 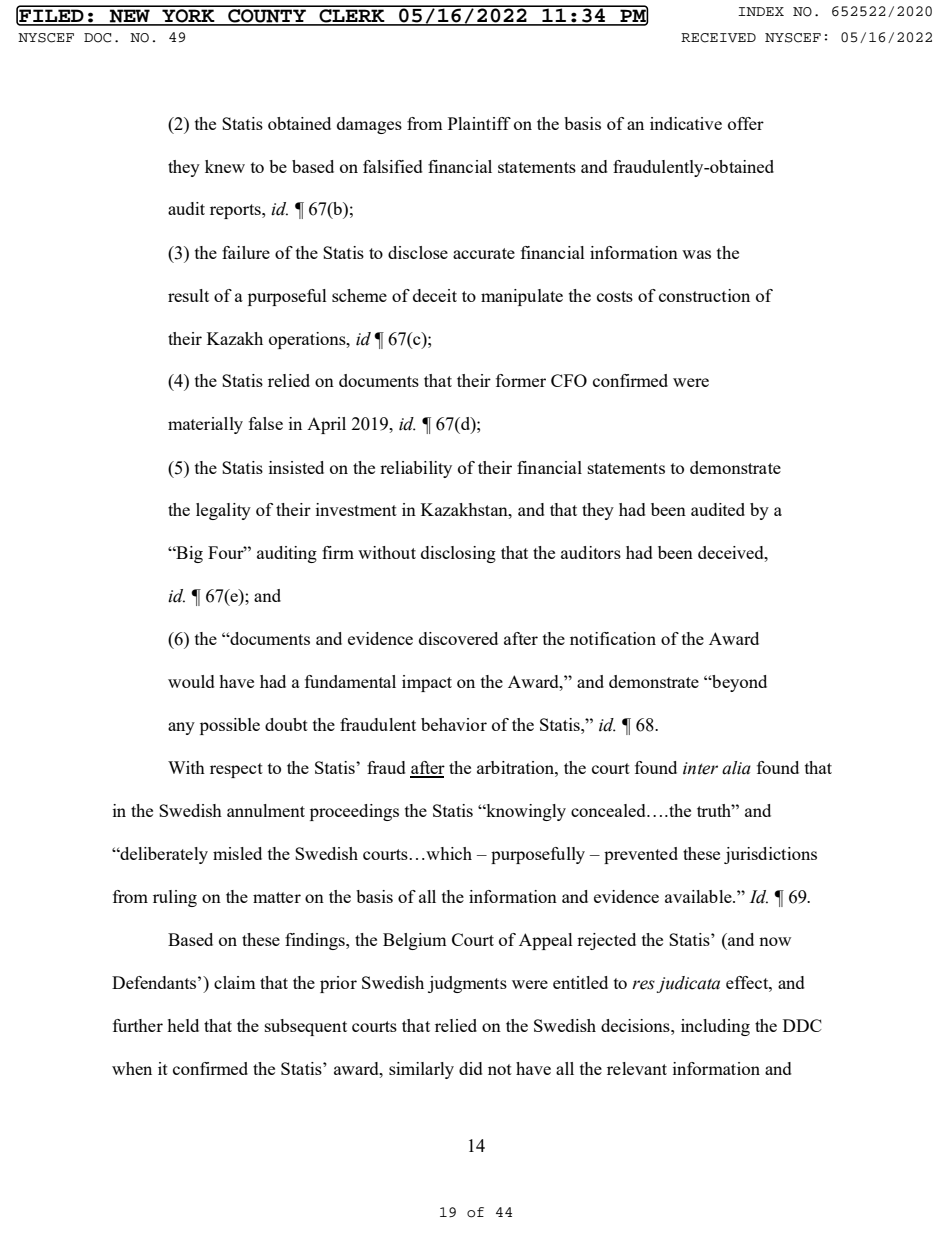 I want to click on Plaintiff, so click(x=479, y=123).
